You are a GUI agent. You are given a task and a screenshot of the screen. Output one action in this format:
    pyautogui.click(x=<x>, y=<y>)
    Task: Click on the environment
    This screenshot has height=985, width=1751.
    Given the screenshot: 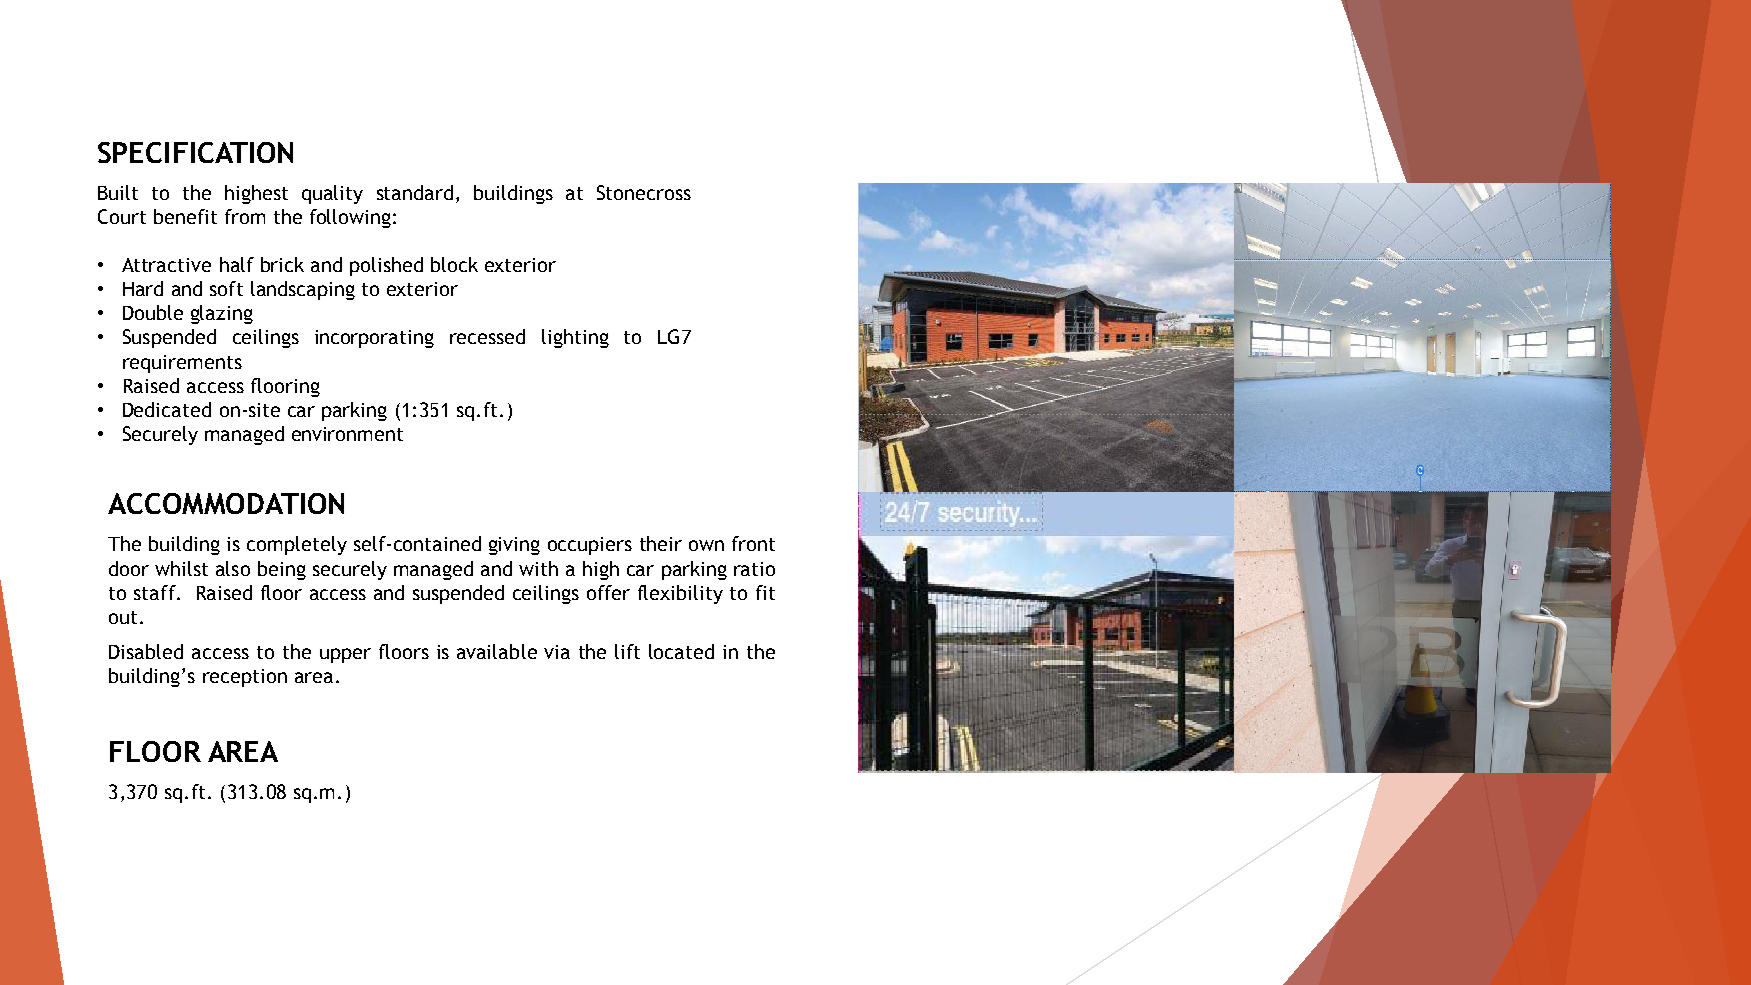 What is the action you would take?
    pyautogui.click(x=347, y=434)
